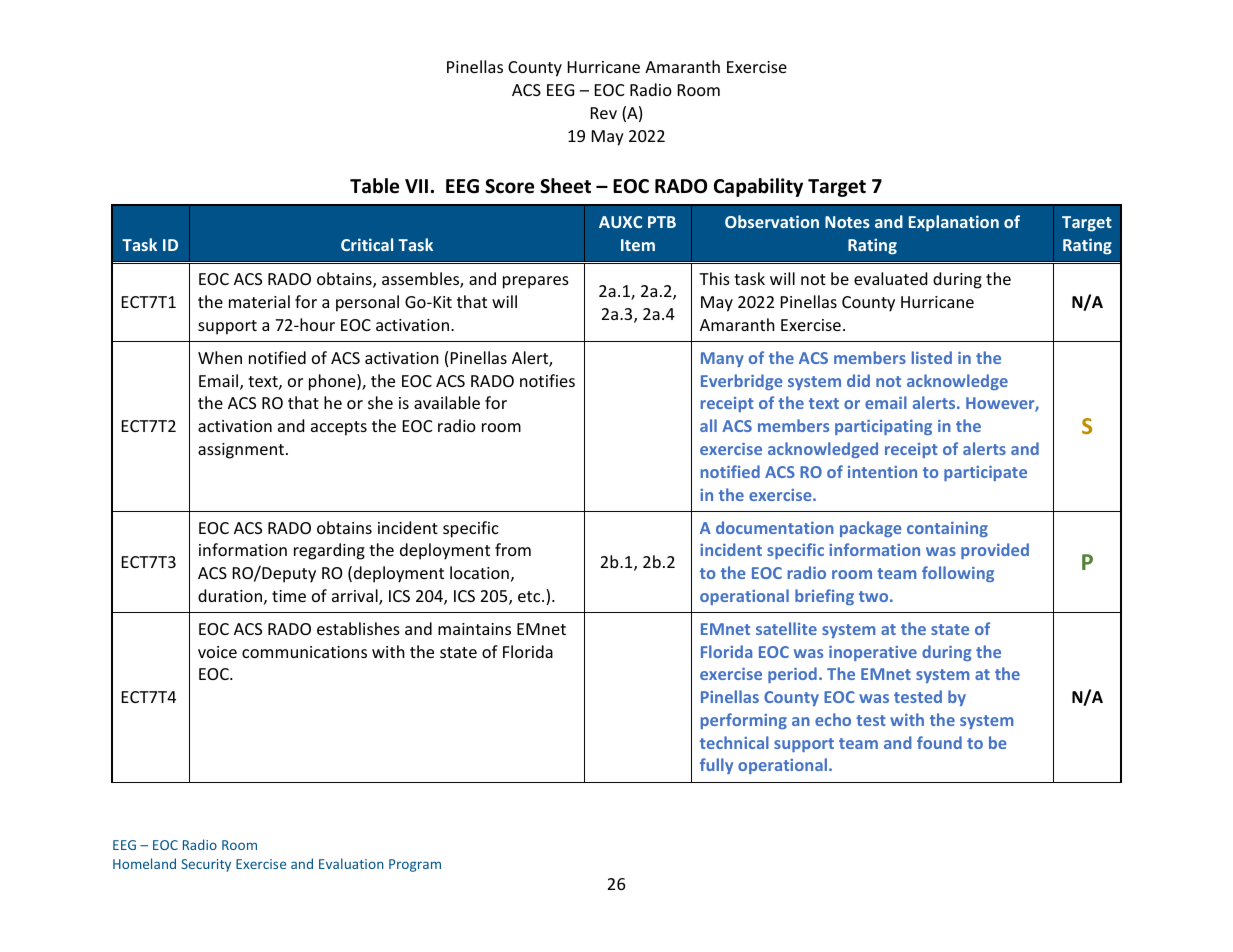  I want to click on Security, so click(206, 865).
